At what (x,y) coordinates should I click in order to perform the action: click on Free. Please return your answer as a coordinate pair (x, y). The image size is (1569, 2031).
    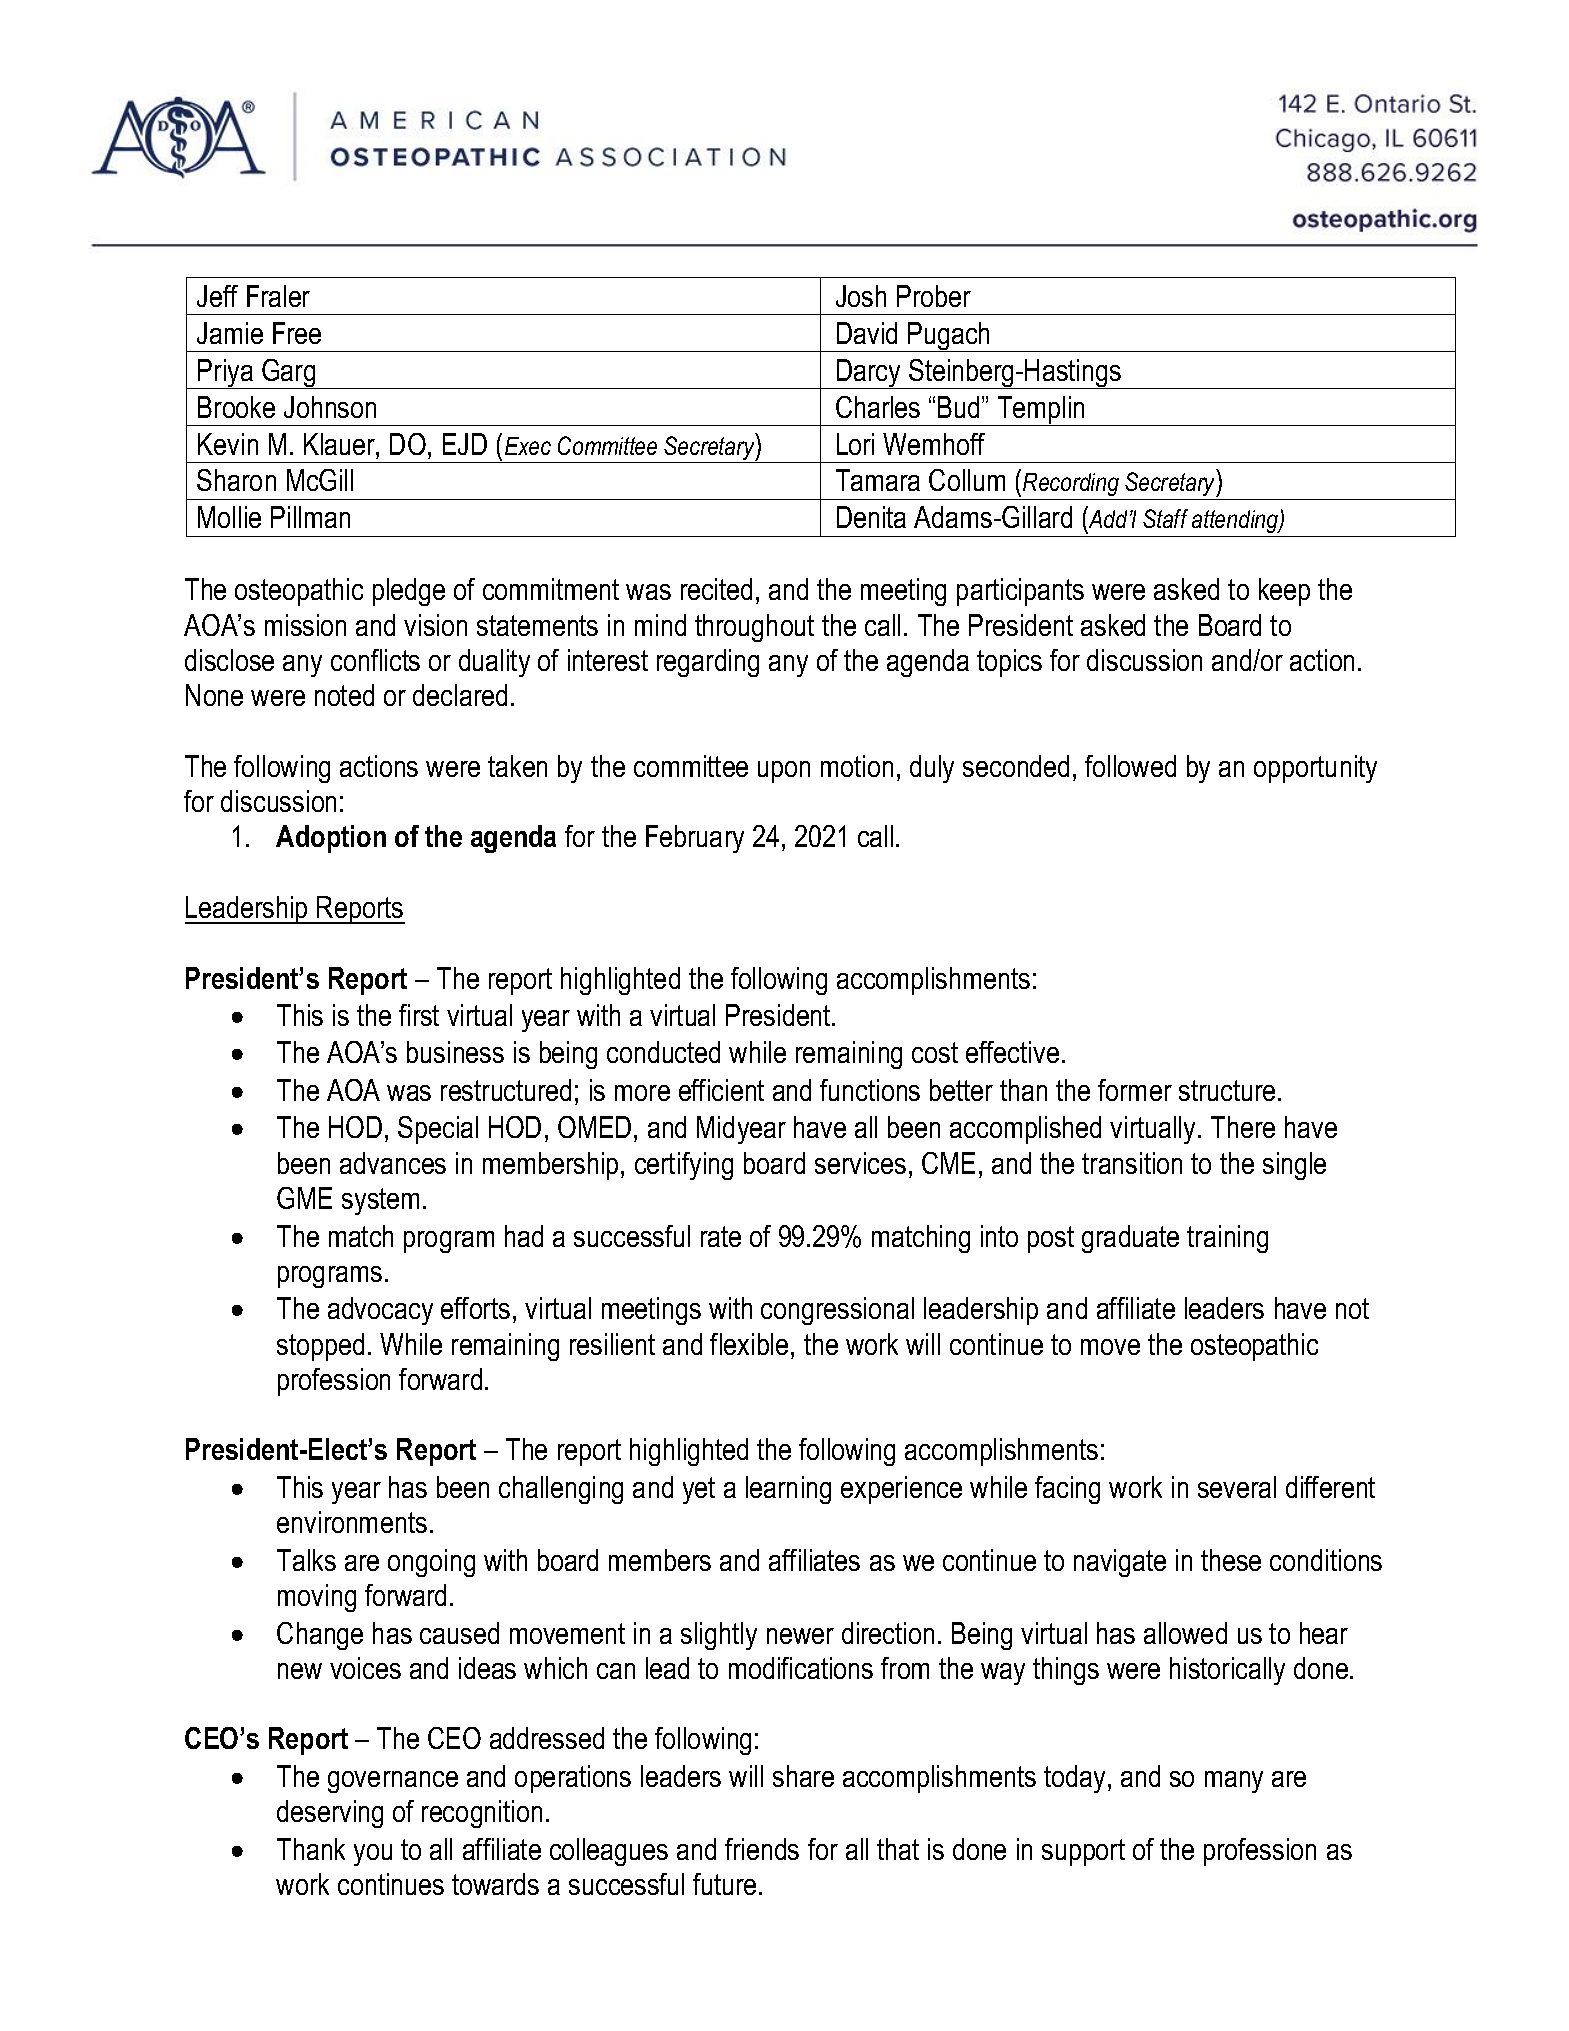
    Looking at the image, I should click on (297, 333).
